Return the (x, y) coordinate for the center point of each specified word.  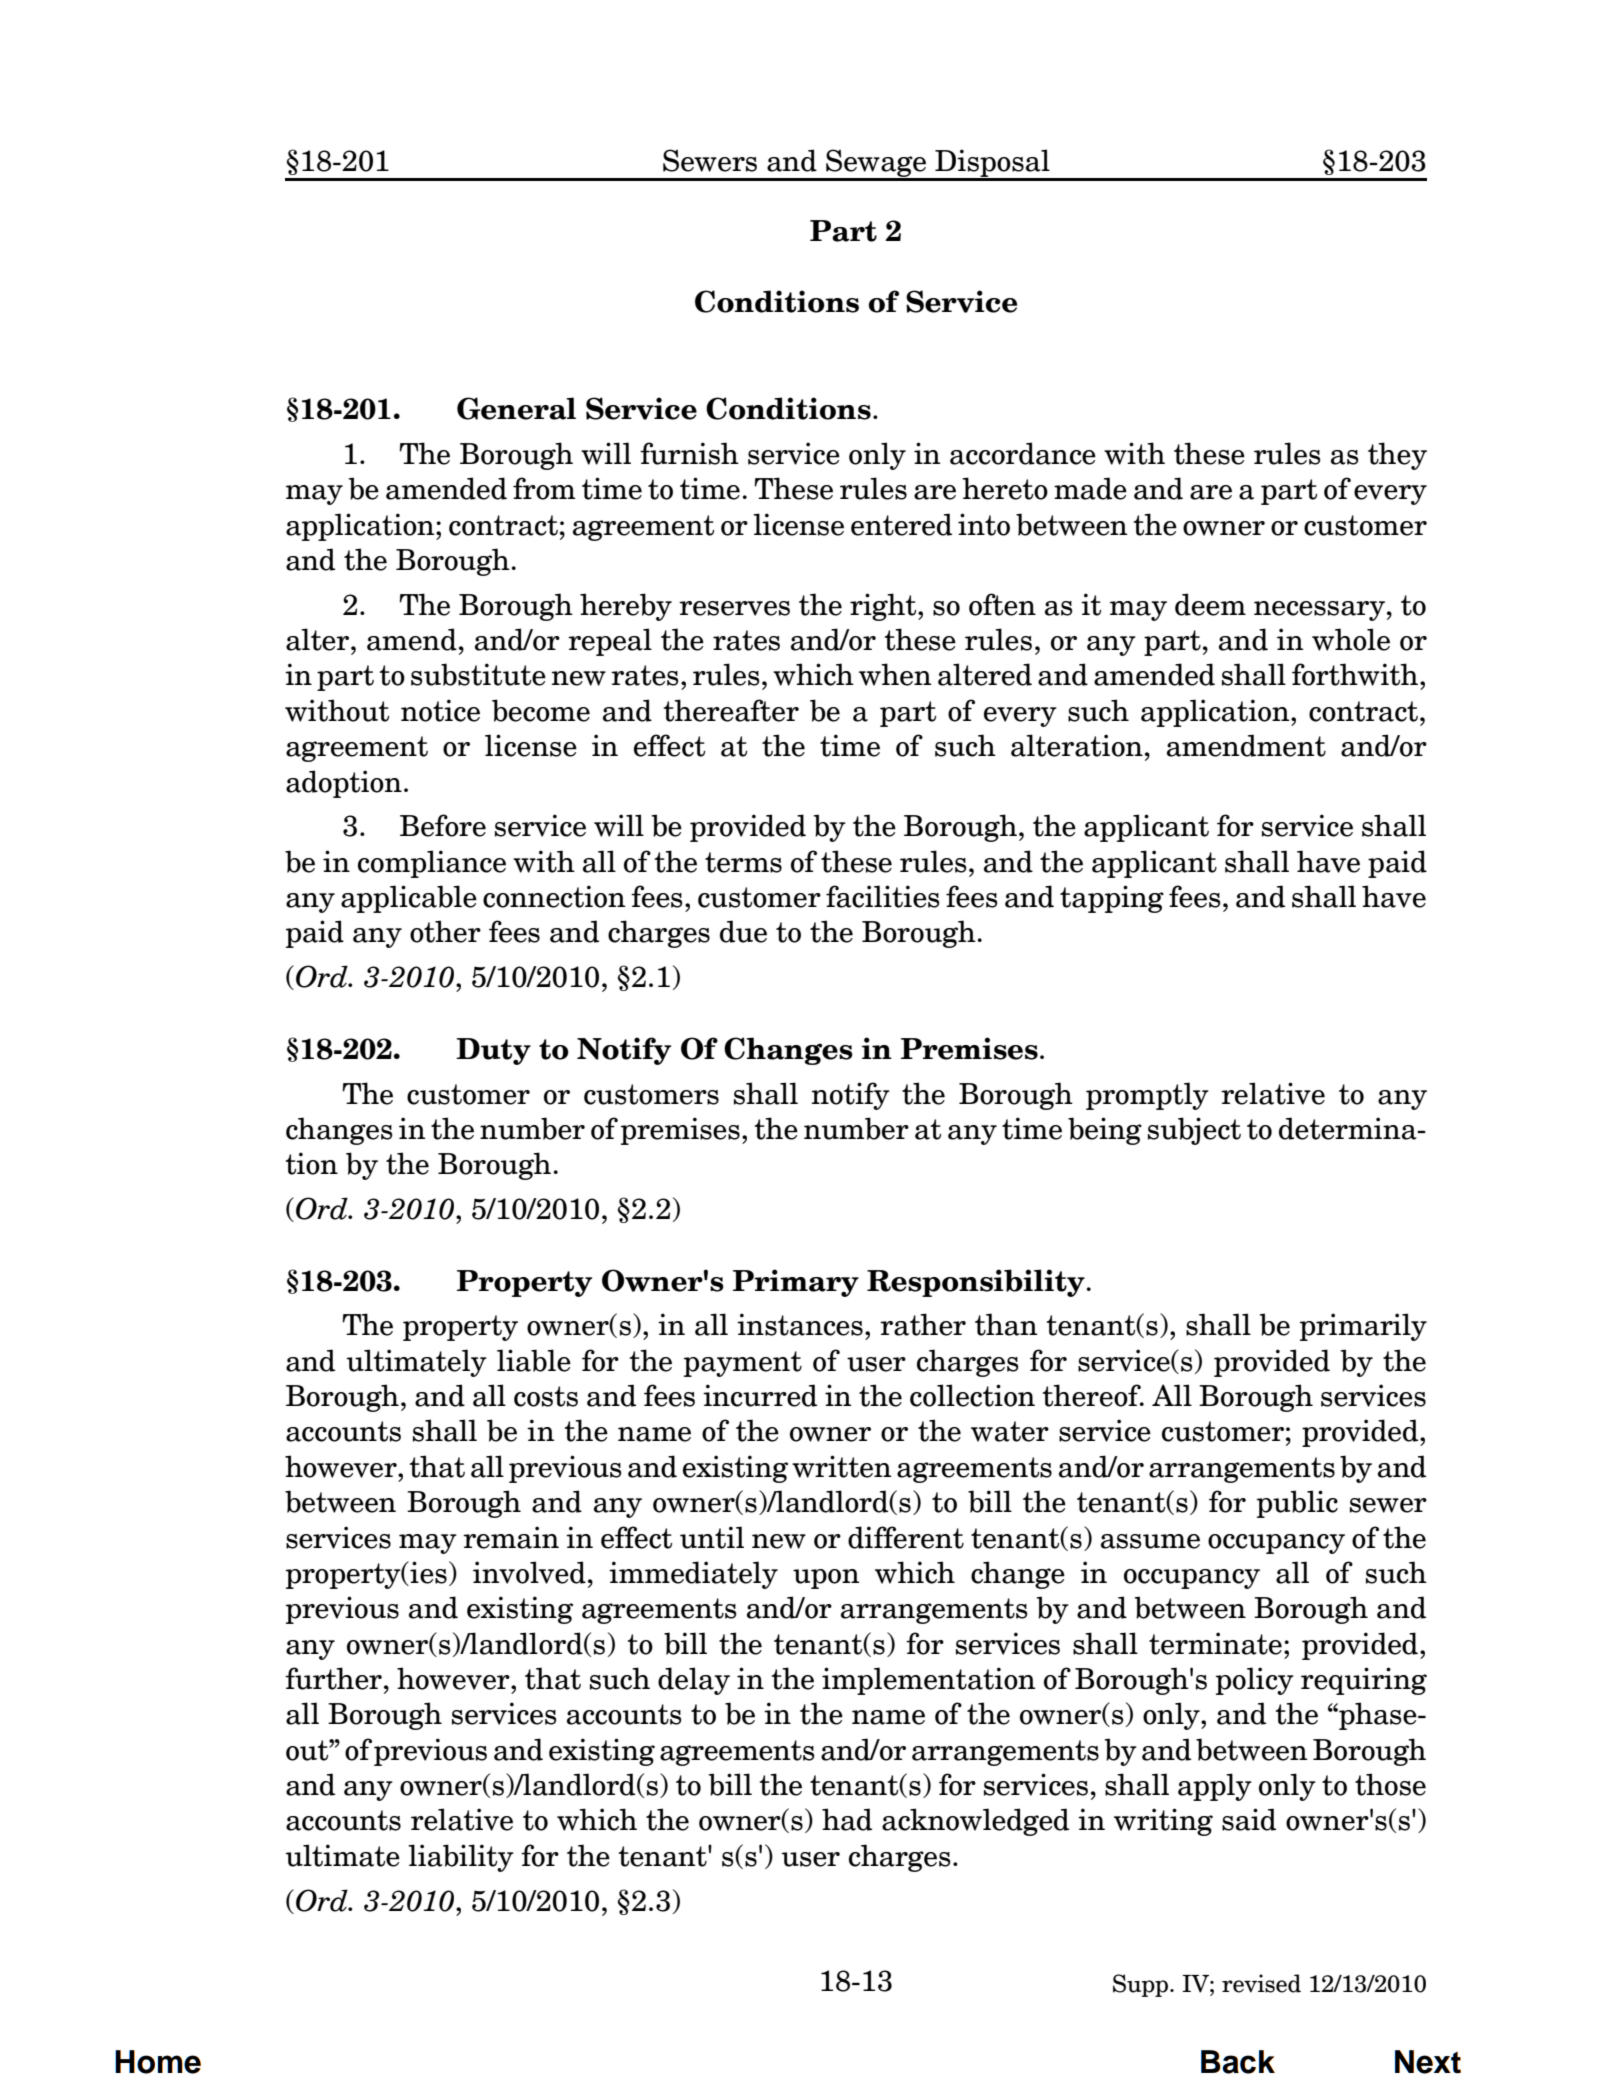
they (1397, 456)
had (847, 1819)
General (516, 408)
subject (1194, 1131)
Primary (796, 1283)
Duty (493, 1051)
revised (1261, 1983)
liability (461, 1858)
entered (901, 524)
